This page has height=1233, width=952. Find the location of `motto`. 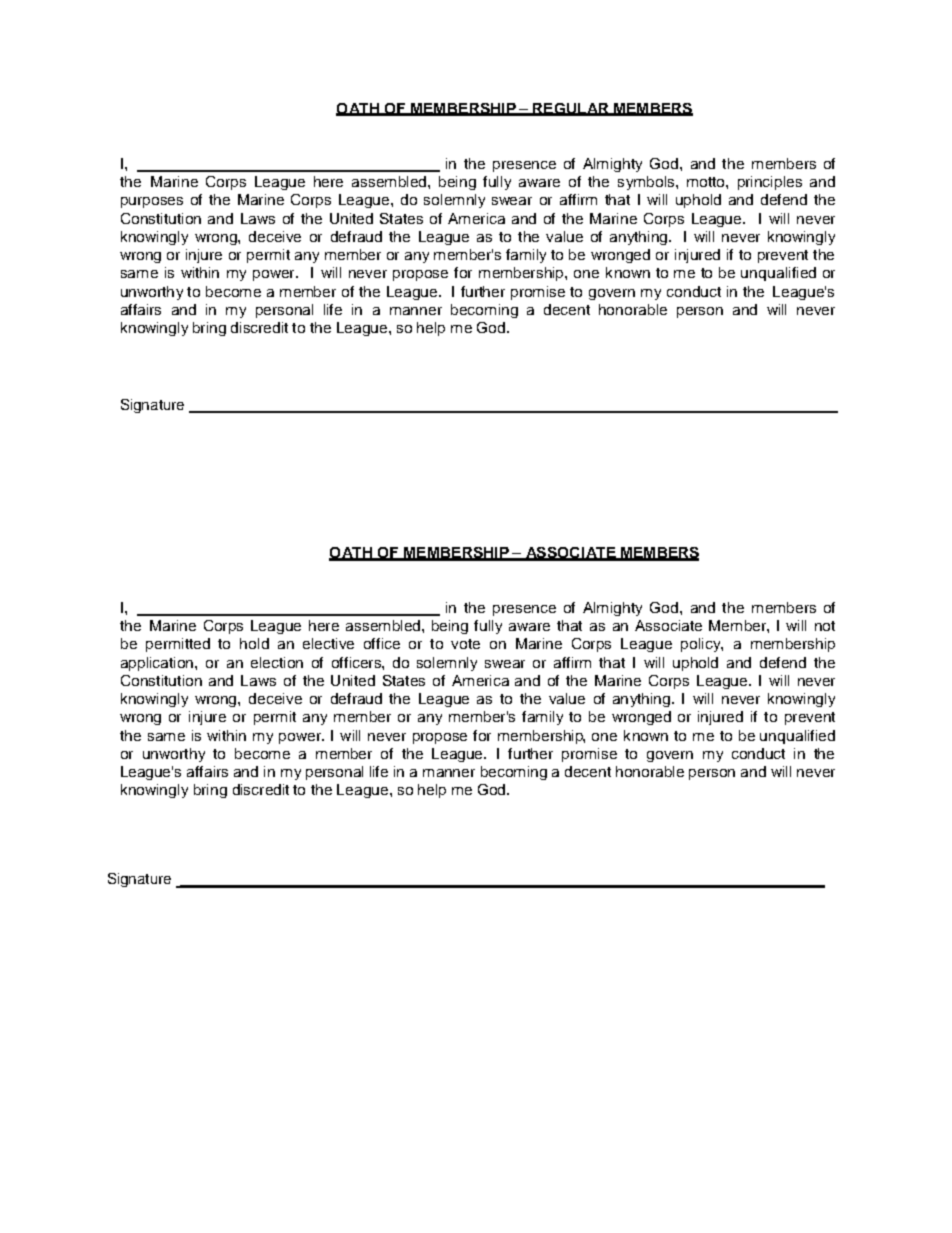

motto is located at coordinates (707, 182).
